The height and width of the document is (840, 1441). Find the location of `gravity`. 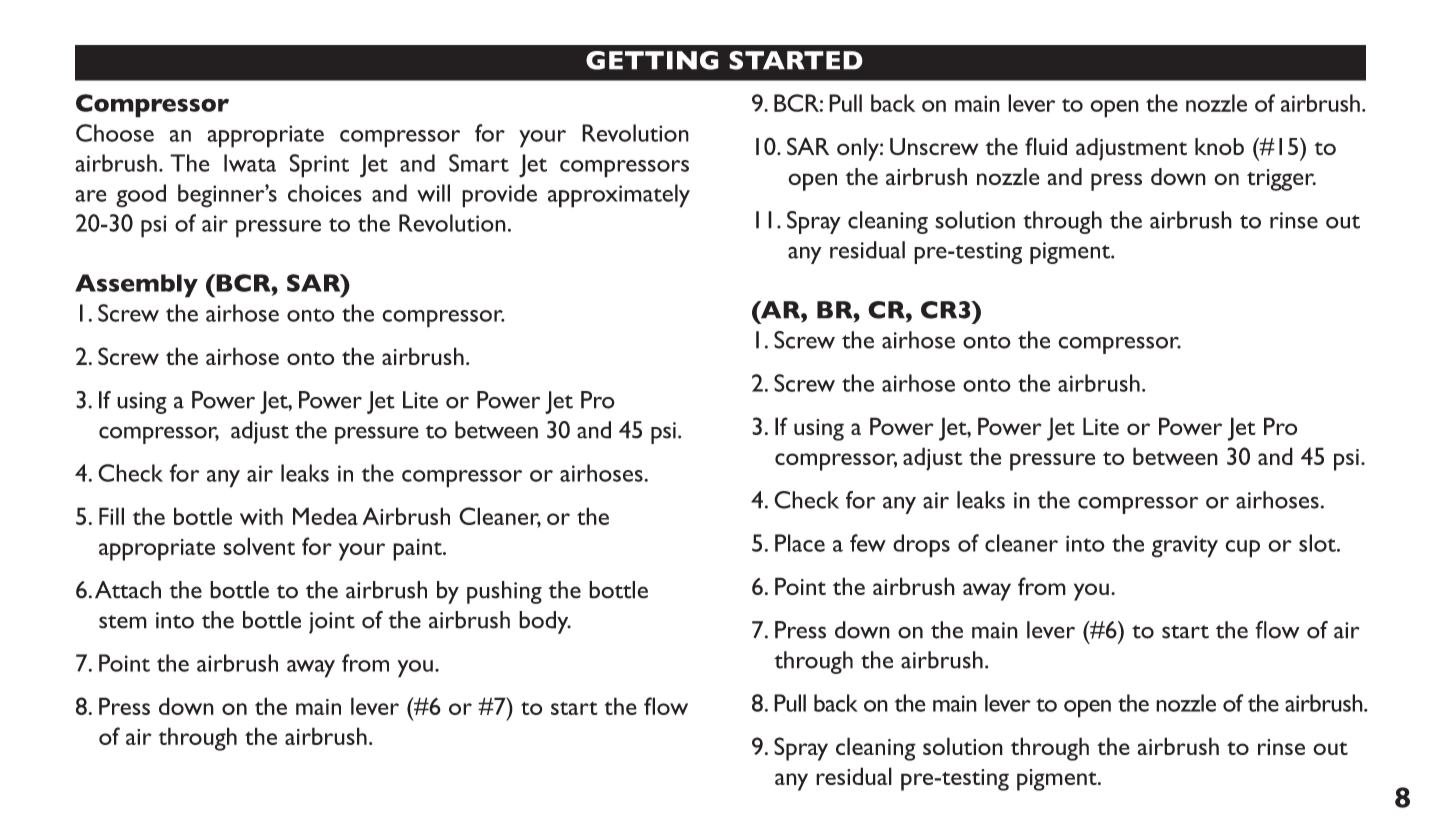

gravity is located at coordinates (1185, 546).
